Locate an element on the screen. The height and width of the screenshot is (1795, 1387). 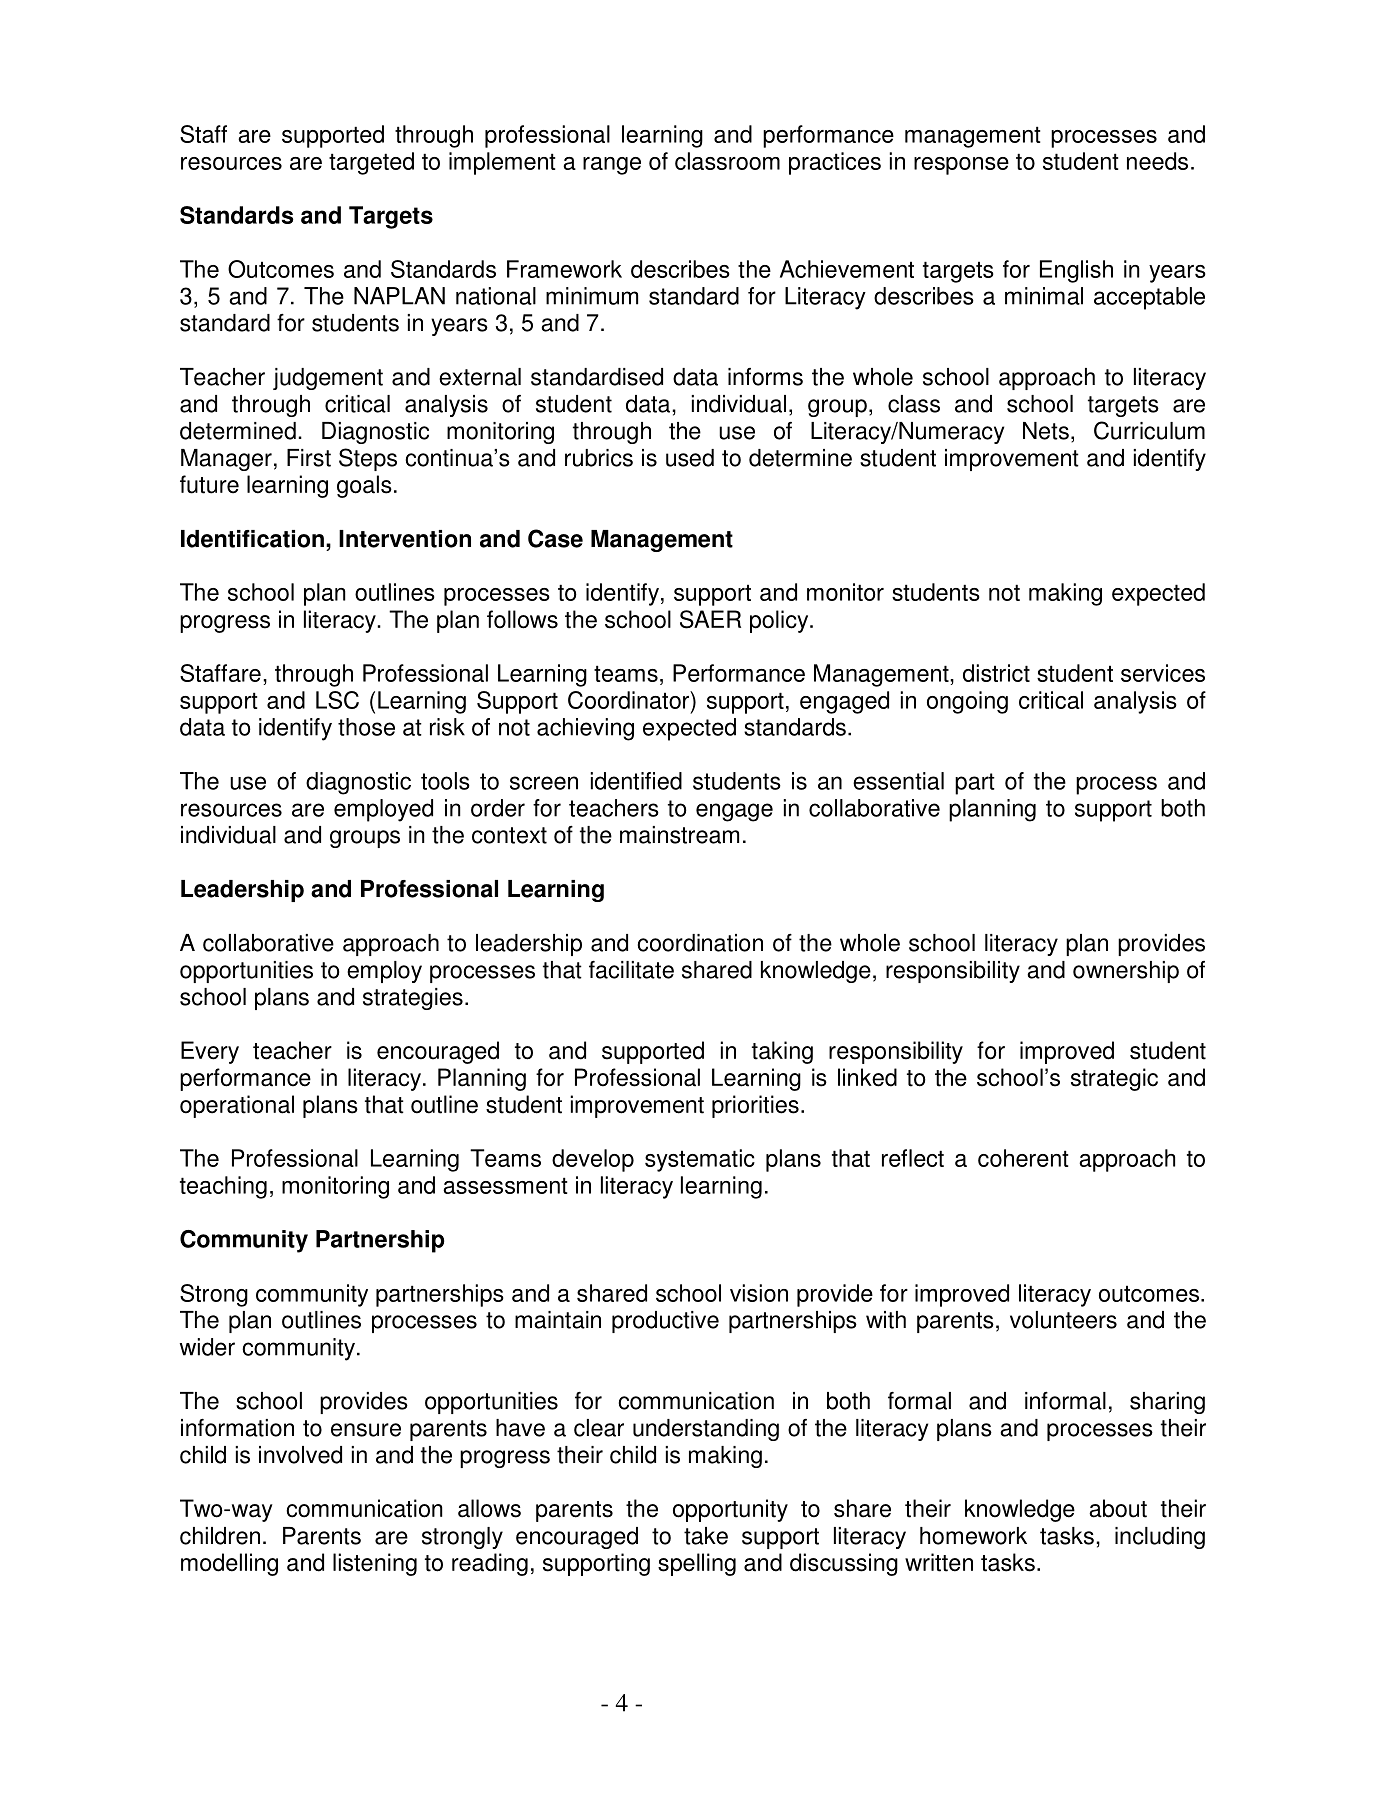
listening is located at coordinates (375, 1564).
